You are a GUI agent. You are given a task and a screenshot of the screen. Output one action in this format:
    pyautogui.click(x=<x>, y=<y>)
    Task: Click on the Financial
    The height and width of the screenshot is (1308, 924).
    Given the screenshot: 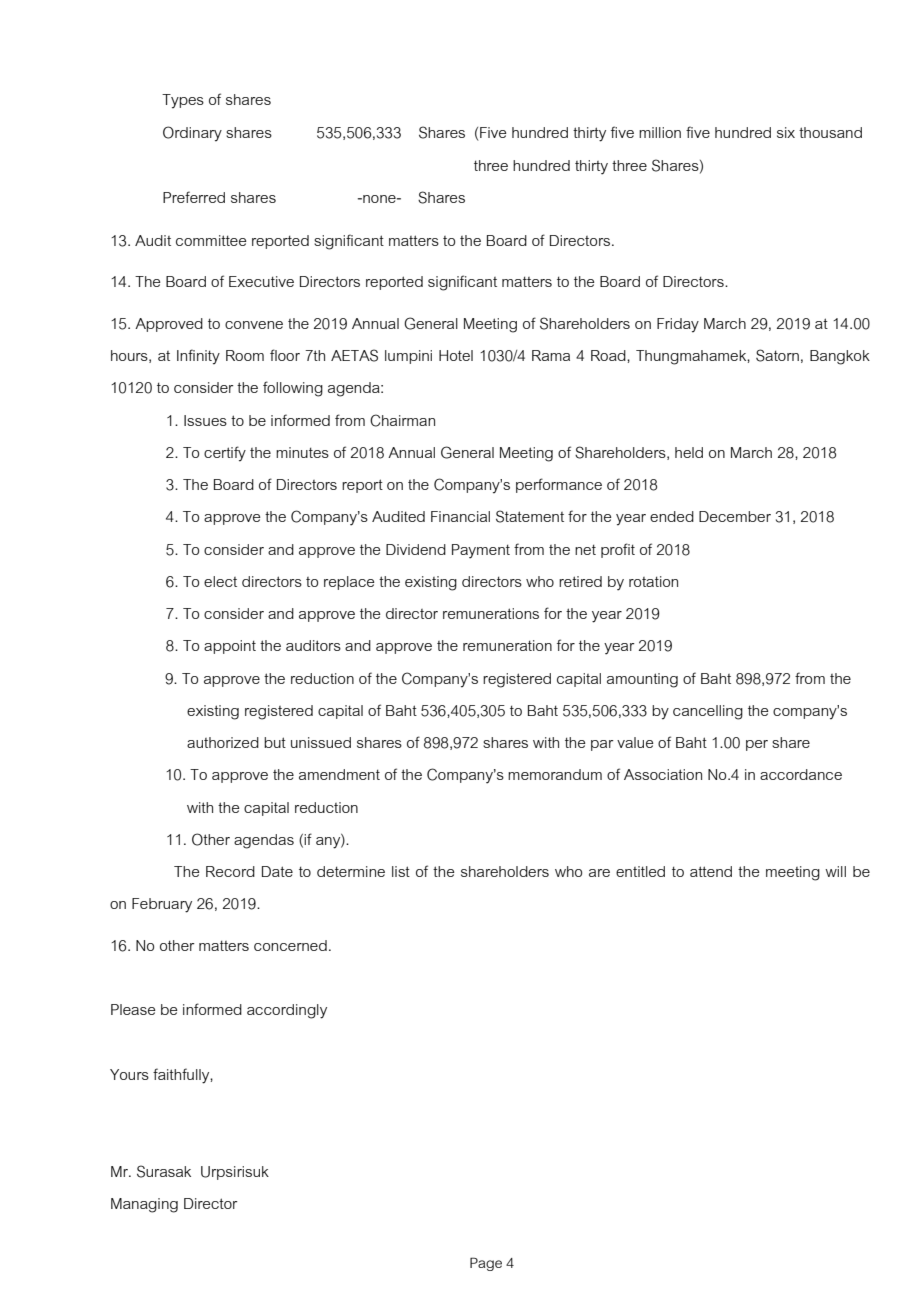 What is the action you would take?
    pyautogui.click(x=460, y=516)
